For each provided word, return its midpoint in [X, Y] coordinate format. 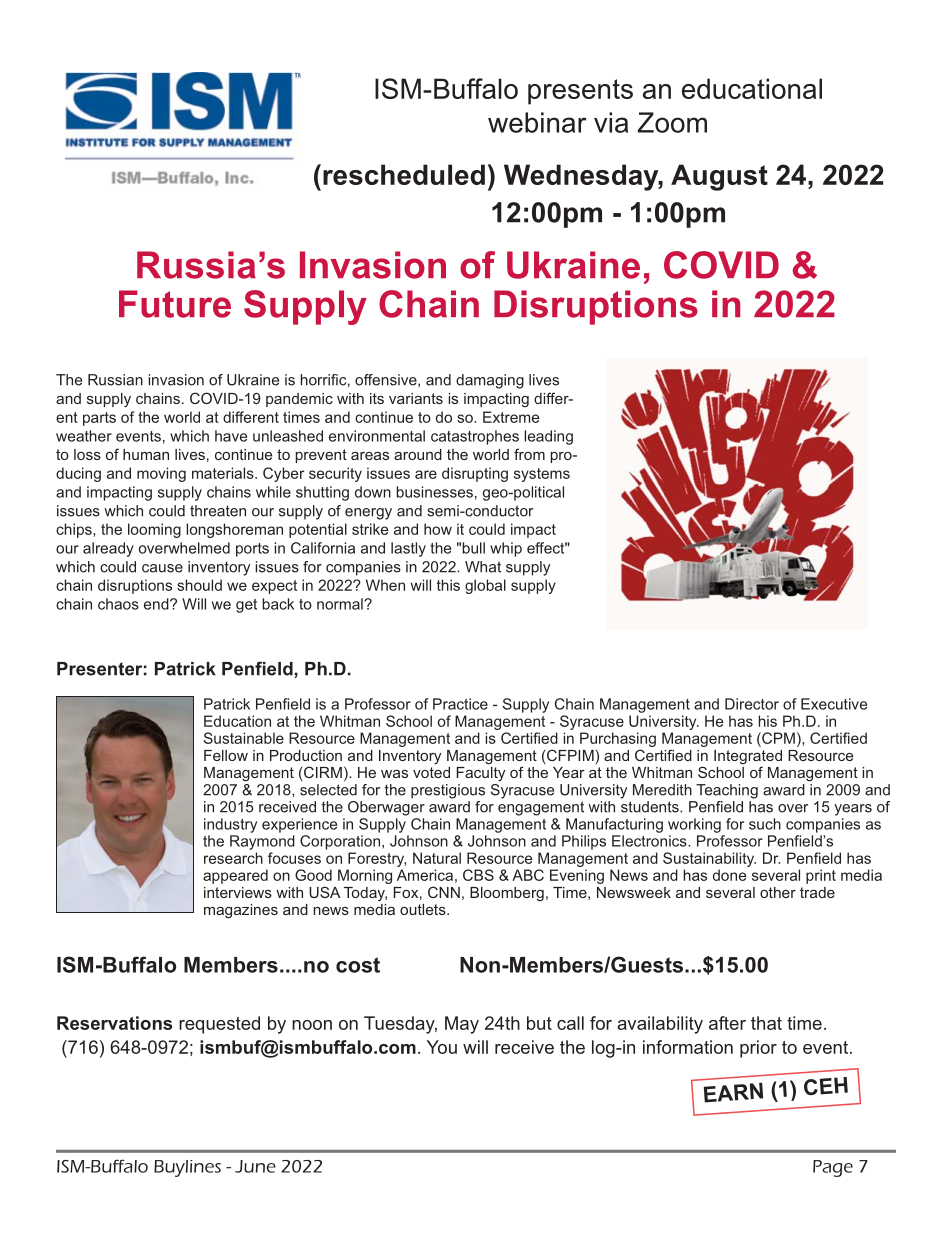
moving [161, 474]
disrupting [475, 474]
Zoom [672, 122]
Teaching [727, 791]
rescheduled [404, 174]
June [255, 1166]
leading [548, 437]
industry [230, 825]
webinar [537, 122]
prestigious [448, 791]
